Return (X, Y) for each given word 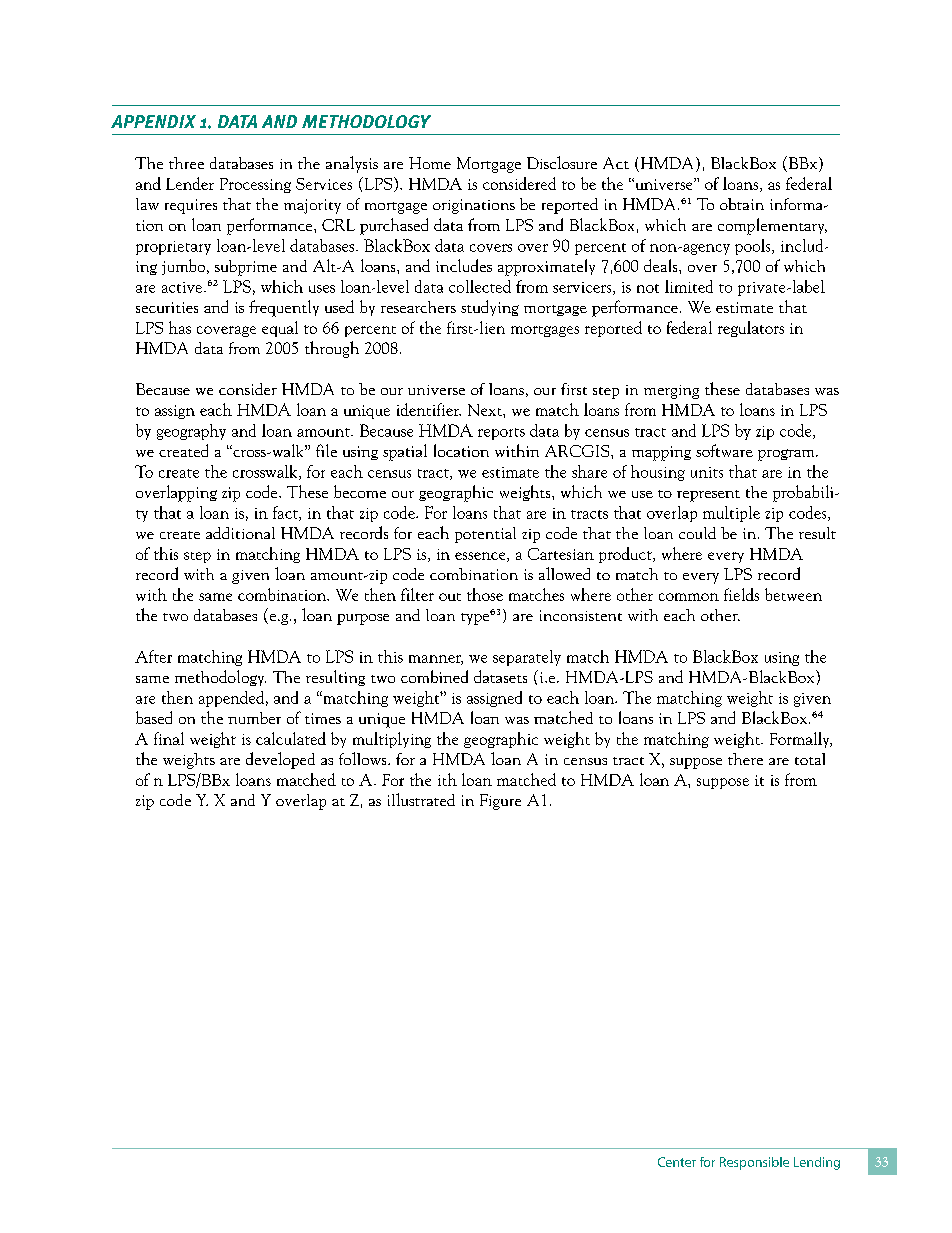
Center (677, 1162)
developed (280, 760)
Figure (500, 802)
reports (501, 434)
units (707, 472)
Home (430, 163)
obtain (742, 204)
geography (191, 432)
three (186, 163)
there (745, 759)
